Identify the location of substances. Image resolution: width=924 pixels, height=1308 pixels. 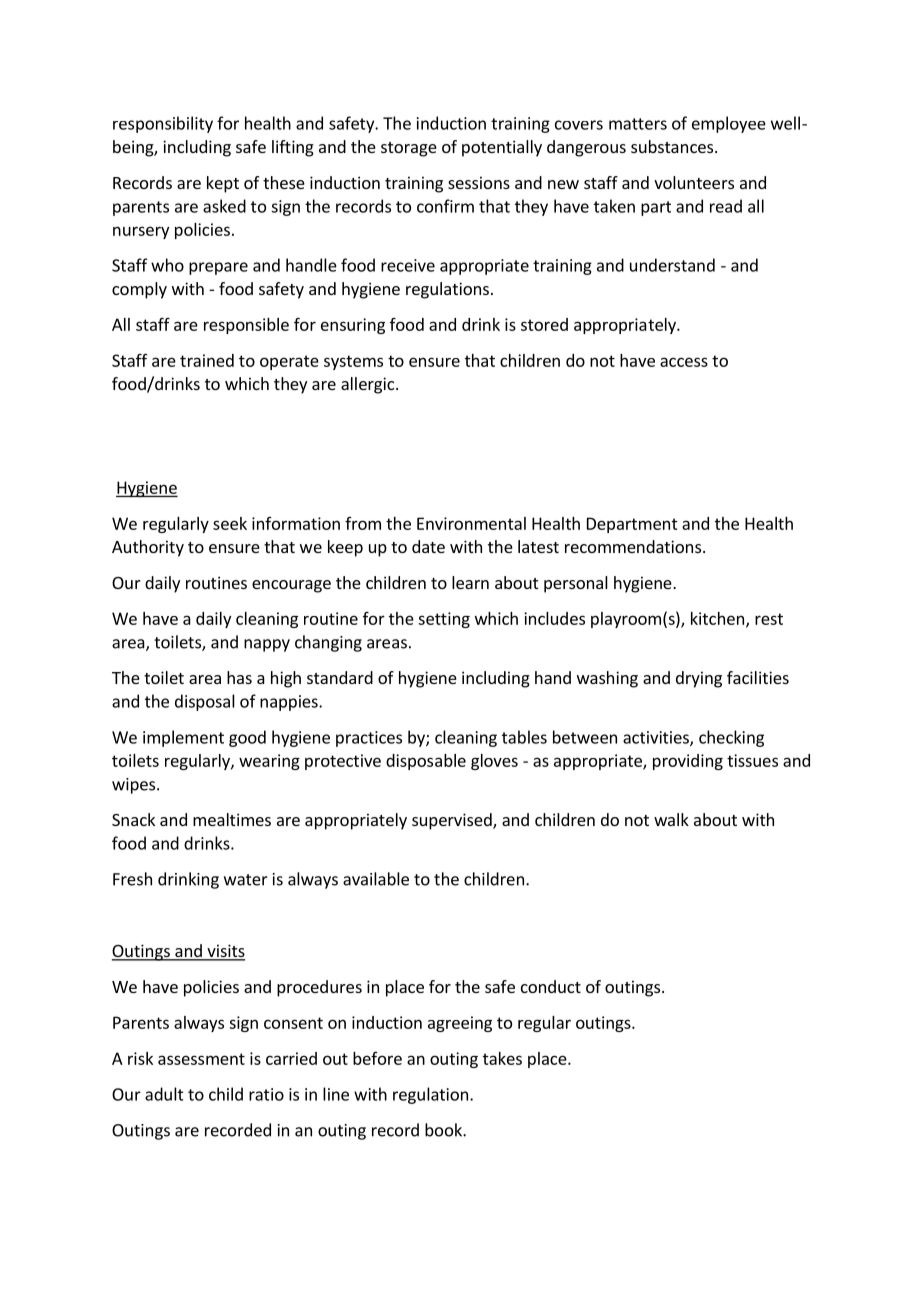
(672, 146).
